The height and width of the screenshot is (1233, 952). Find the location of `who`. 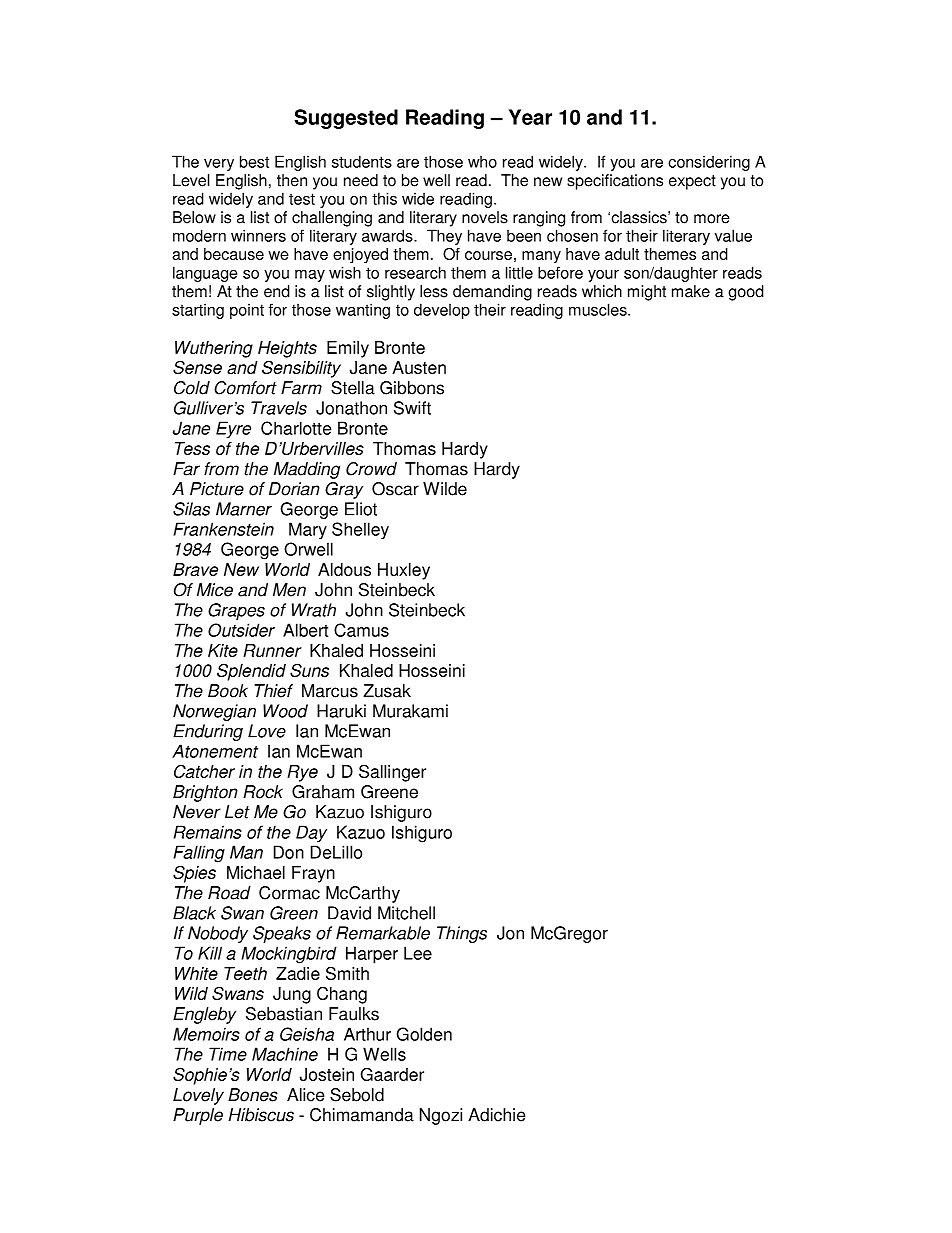

who is located at coordinates (482, 161).
